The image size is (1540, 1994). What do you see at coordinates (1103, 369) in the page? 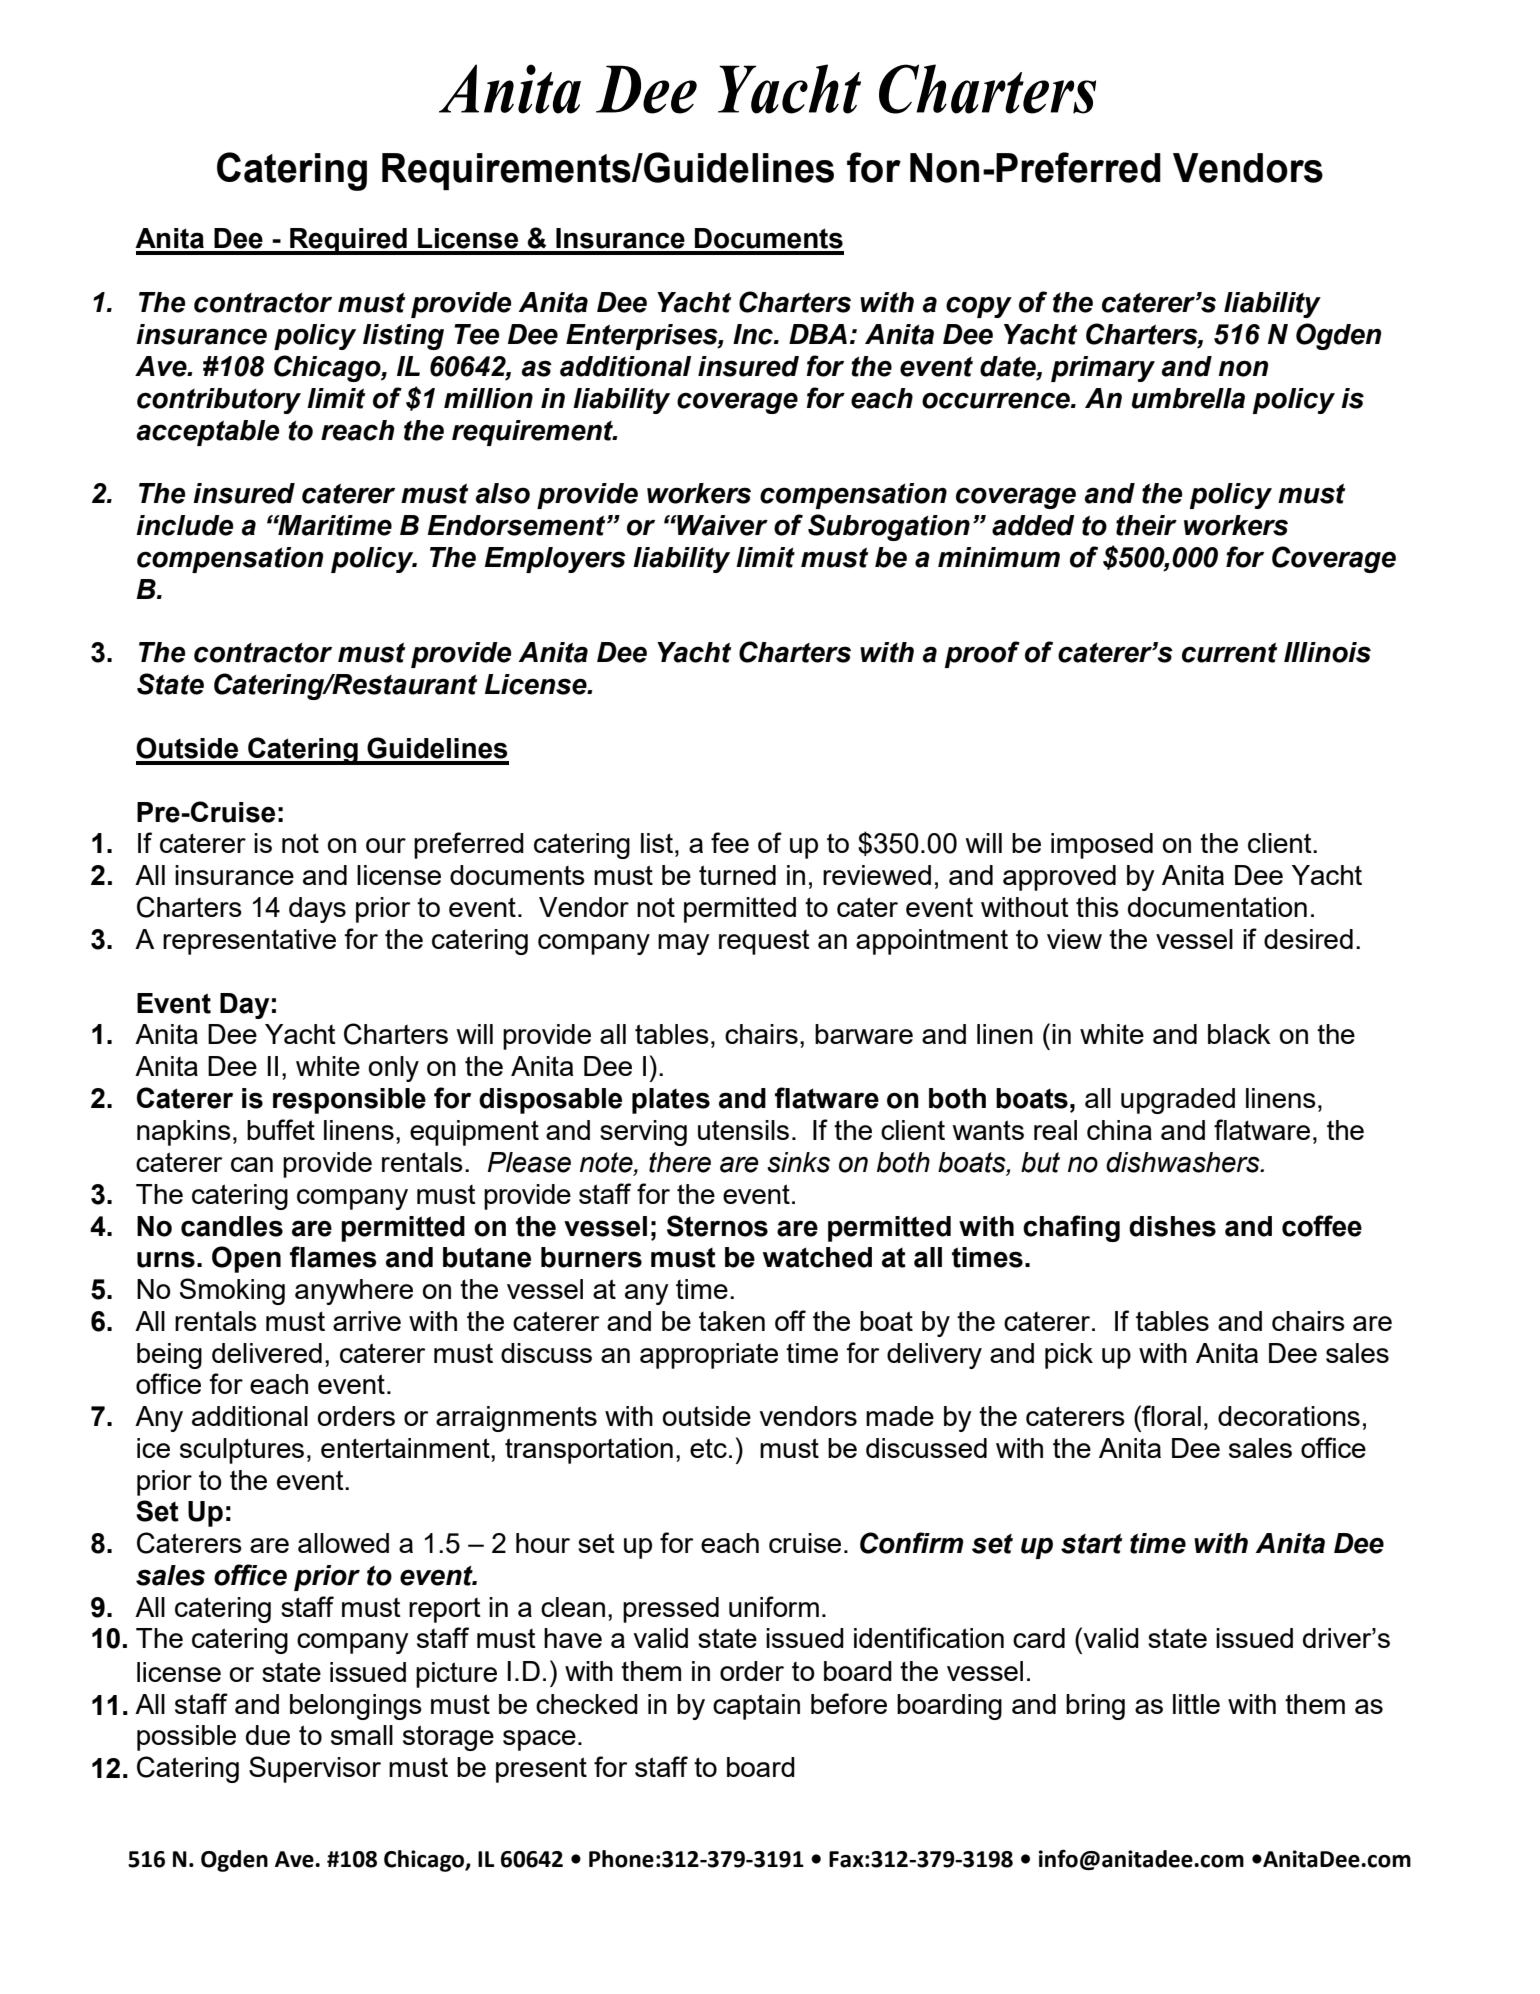
I see `primary` at bounding box center [1103, 369].
